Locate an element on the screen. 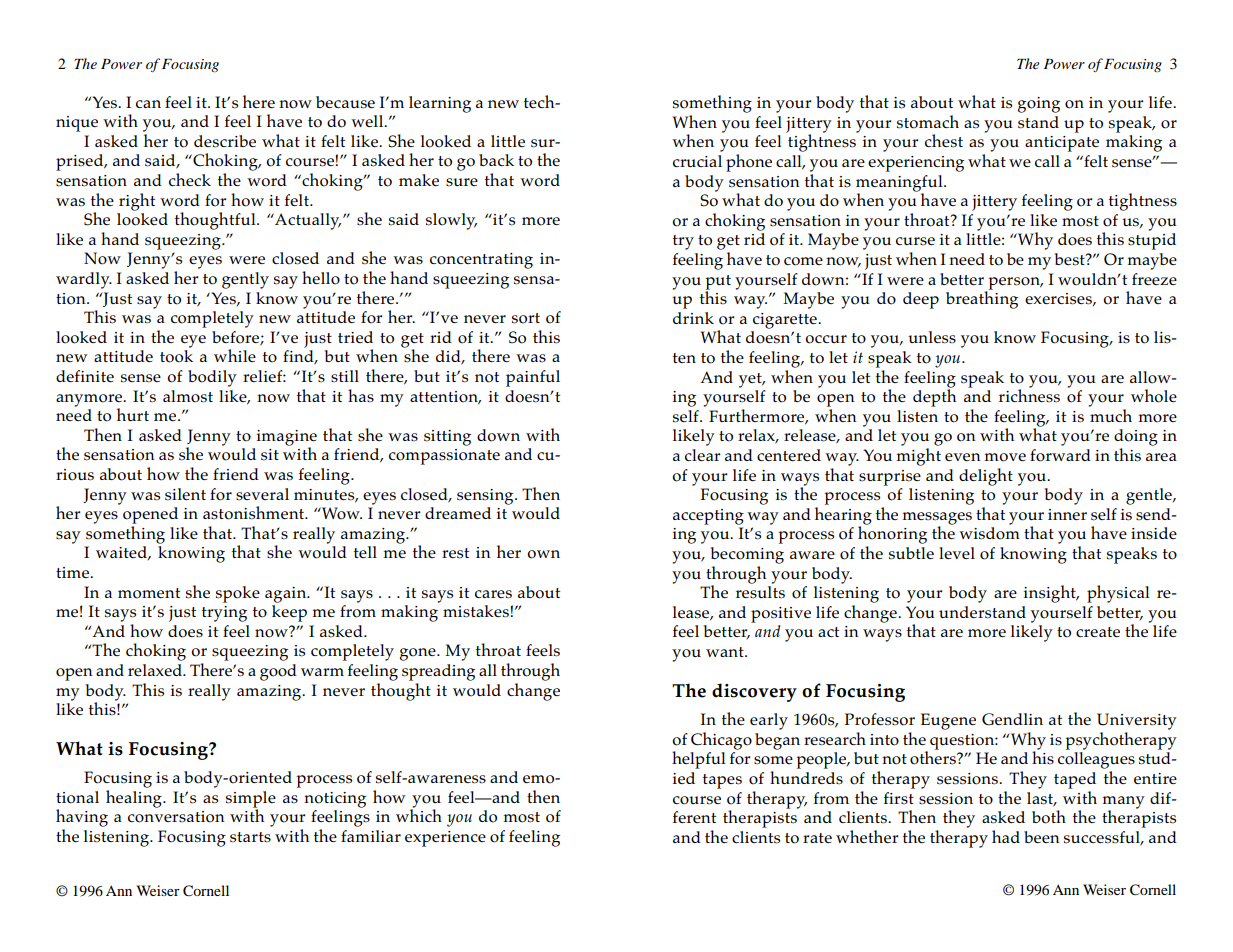  describe is located at coordinates (225, 141).
